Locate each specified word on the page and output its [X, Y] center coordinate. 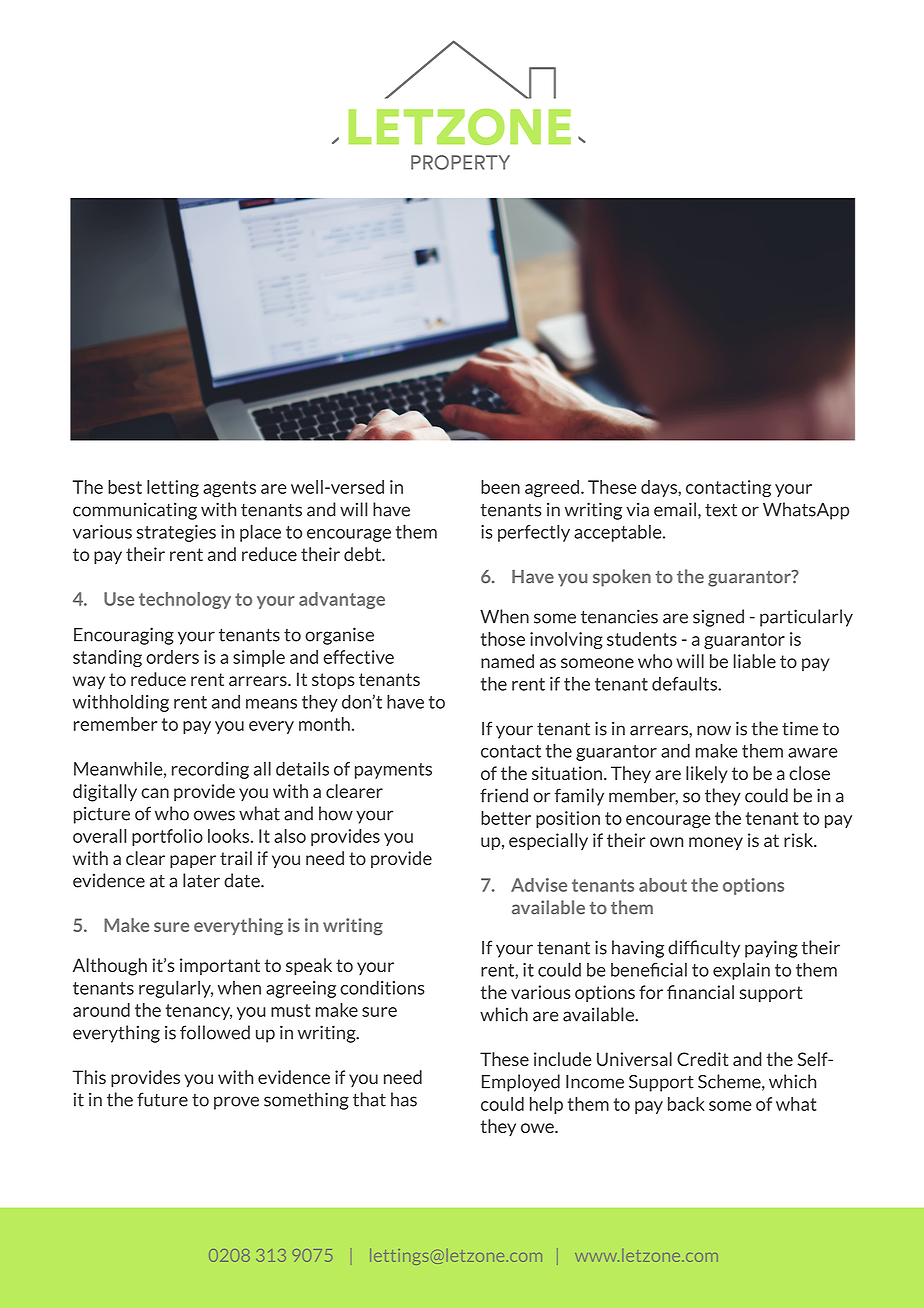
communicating [135, 511]
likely [707, 774]
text [721, 510]
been [500, 487]
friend [504, 795]
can [155, 793]
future [162, 1099]
